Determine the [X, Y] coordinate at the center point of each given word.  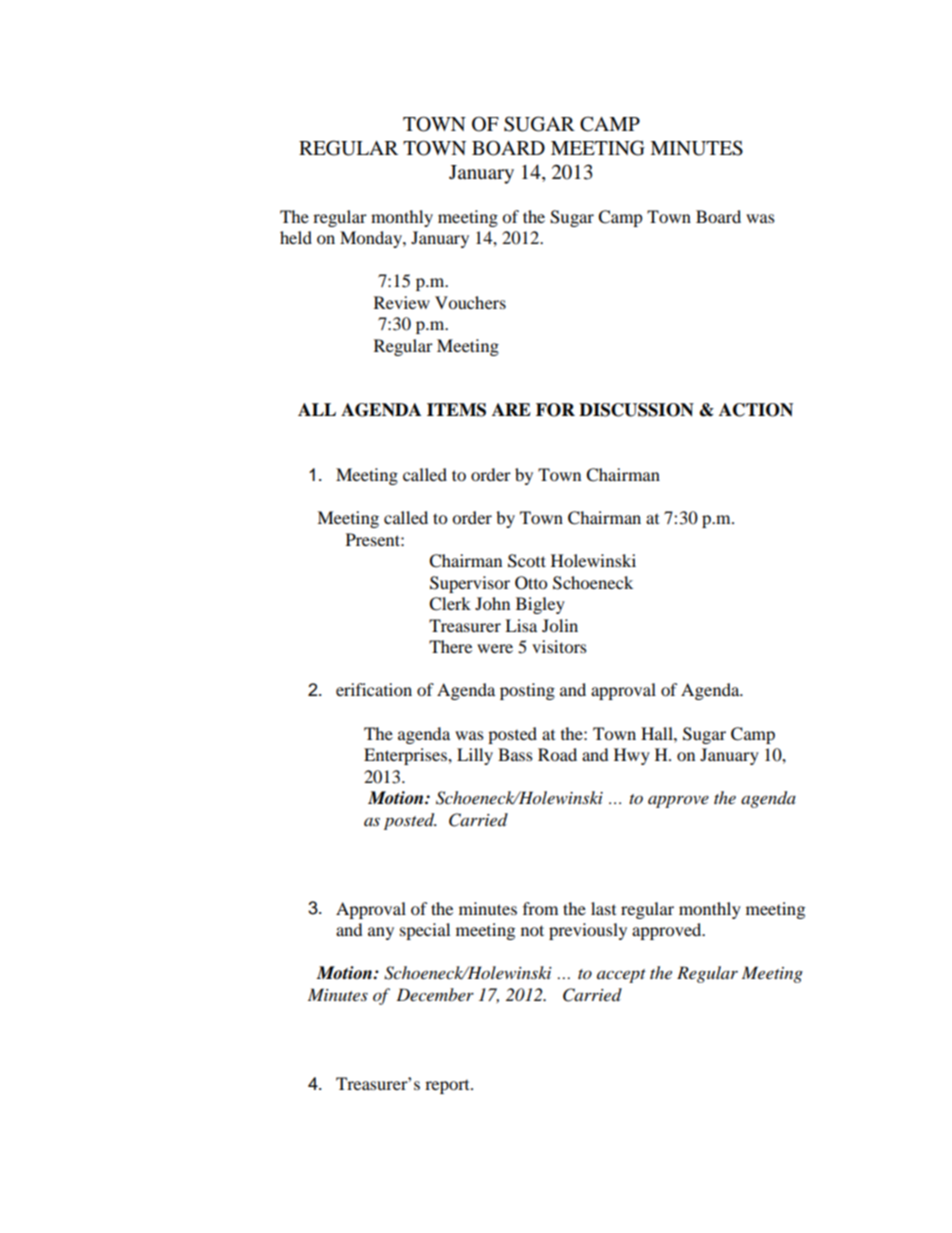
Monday [372, 239]
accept [621, 976]
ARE [511, 409]
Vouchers [470, 302]
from [540, 908]
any [381, 933]
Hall [658, 733]
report [448, 1086]
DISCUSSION [636, 410]
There [450, 646]
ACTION [756, 410]
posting [527, 691]
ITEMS [456, 410]
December [435, 994]
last [603, 908]
